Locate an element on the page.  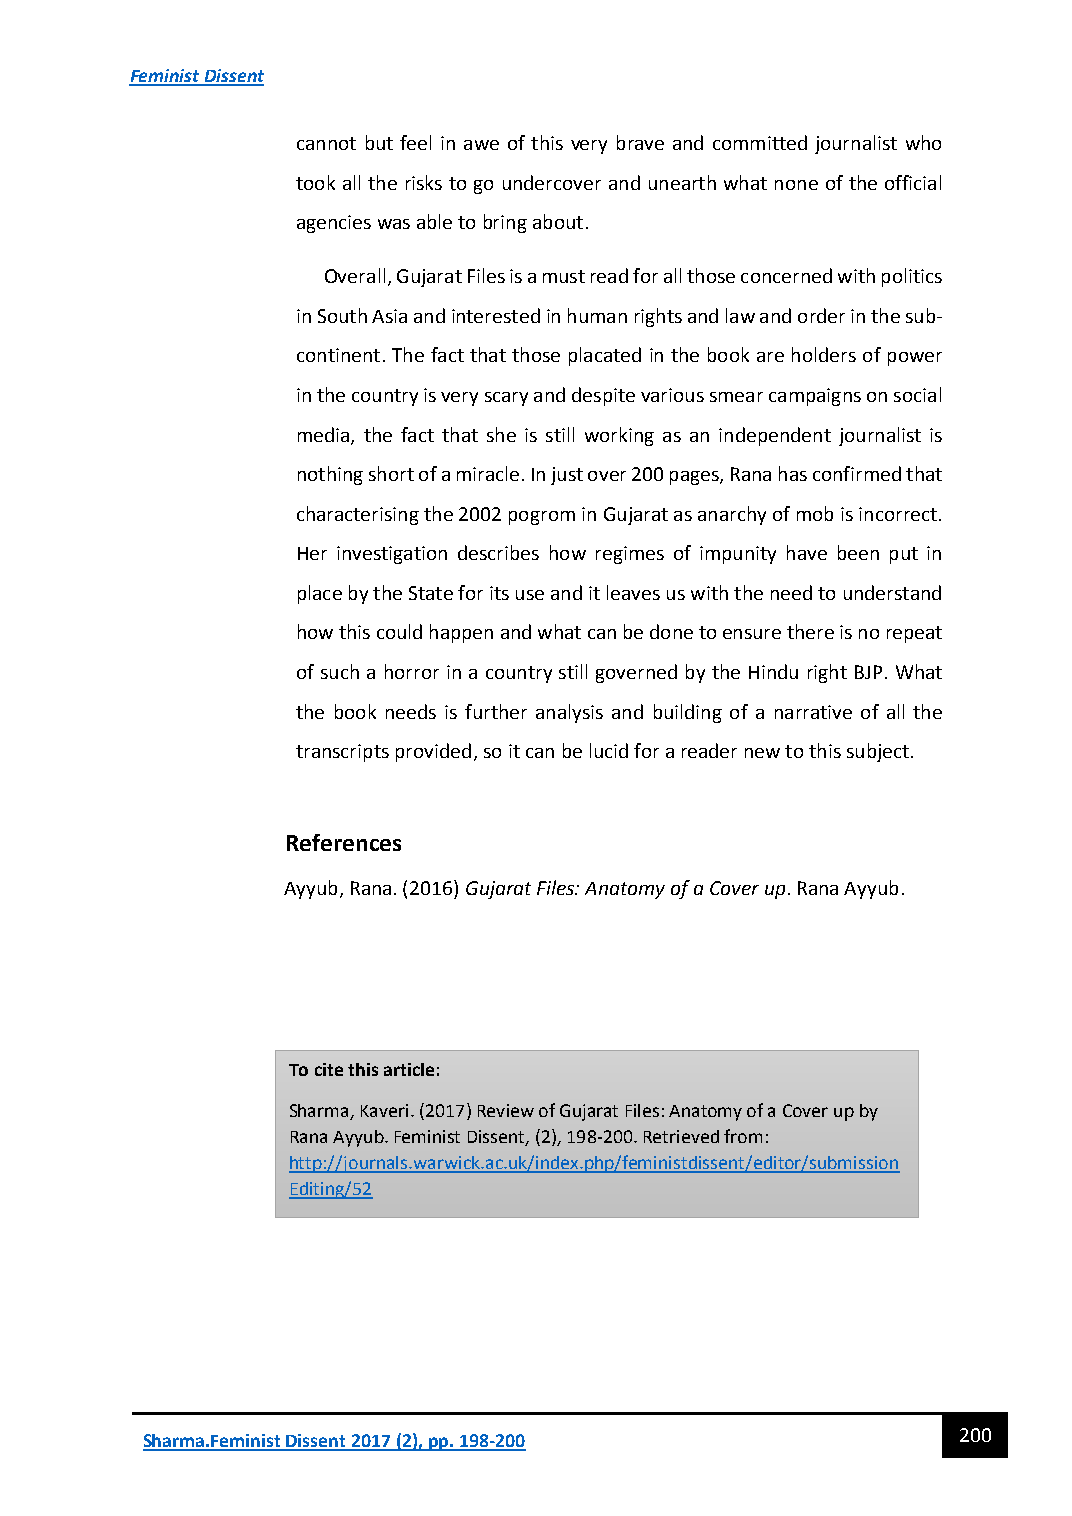
but is located at coordinates (379, 142).
